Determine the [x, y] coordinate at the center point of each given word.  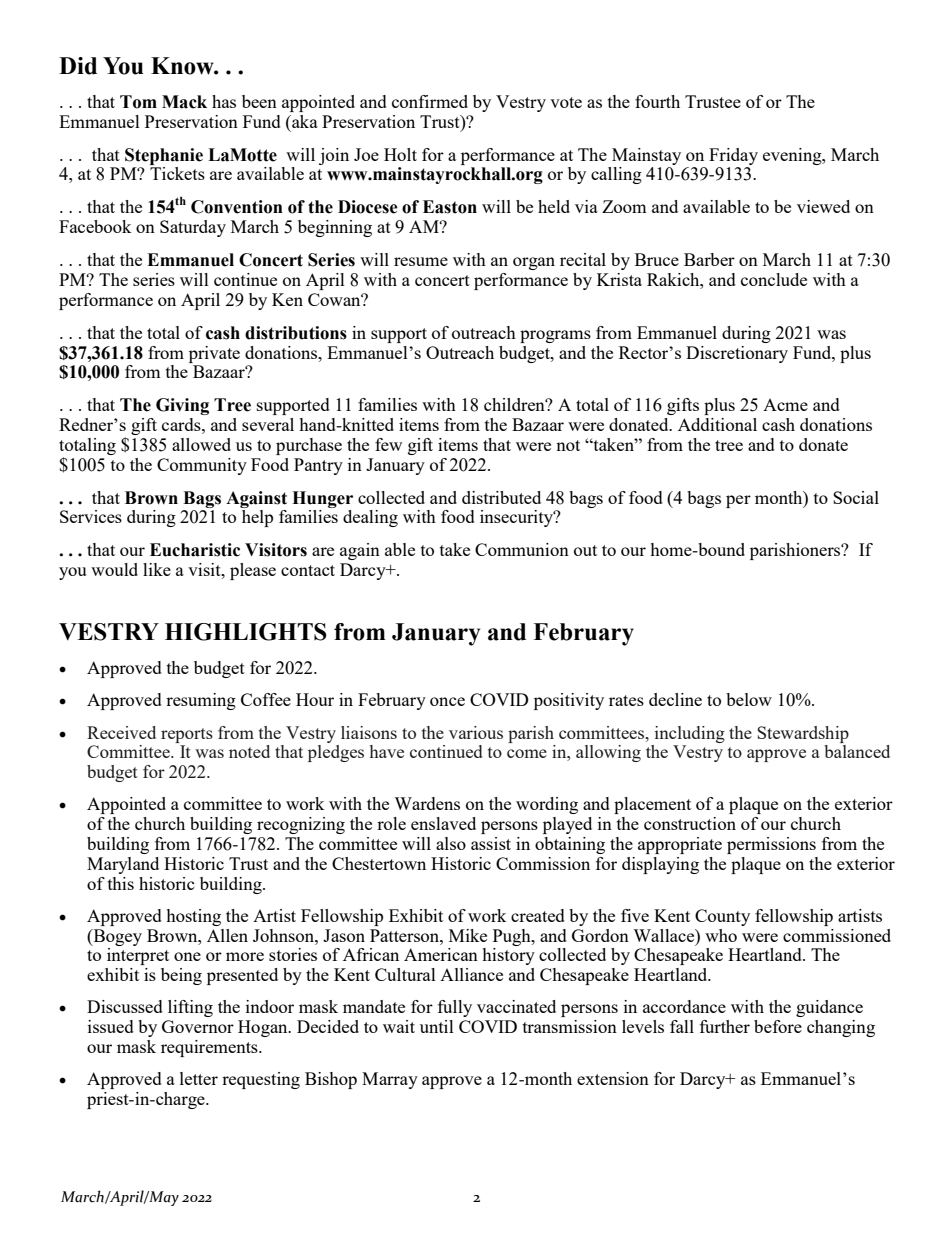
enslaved [443, 823]
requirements [210, 1048]
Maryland [123, 865]
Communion [522, 549]
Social [856, 497]
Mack [184, 102]
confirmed [430, 101]
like [157, 569]
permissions [771, 845]
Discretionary [737, 354]
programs [555, 336]
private [214, 354]
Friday [733, 156]
